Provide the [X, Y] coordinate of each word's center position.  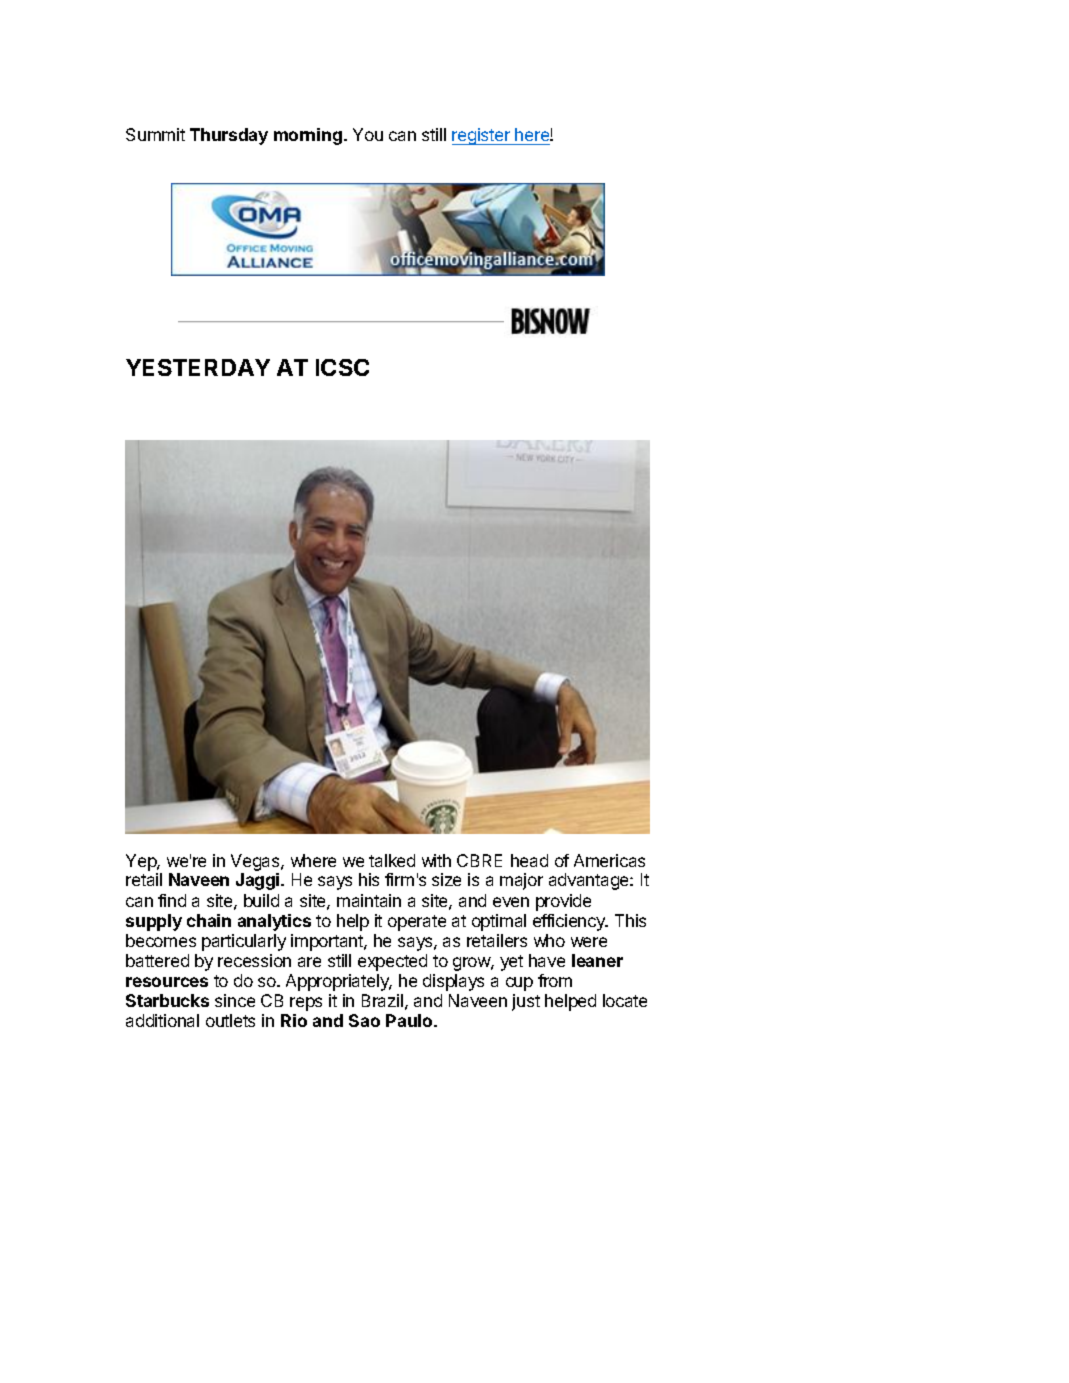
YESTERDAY [198, 367]
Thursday [229, 136]
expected [392, 962]
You [368, 134]
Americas [609, 860]
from [555, 980]
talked [392, 860]
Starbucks [167, 1000]
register [482, 136]
